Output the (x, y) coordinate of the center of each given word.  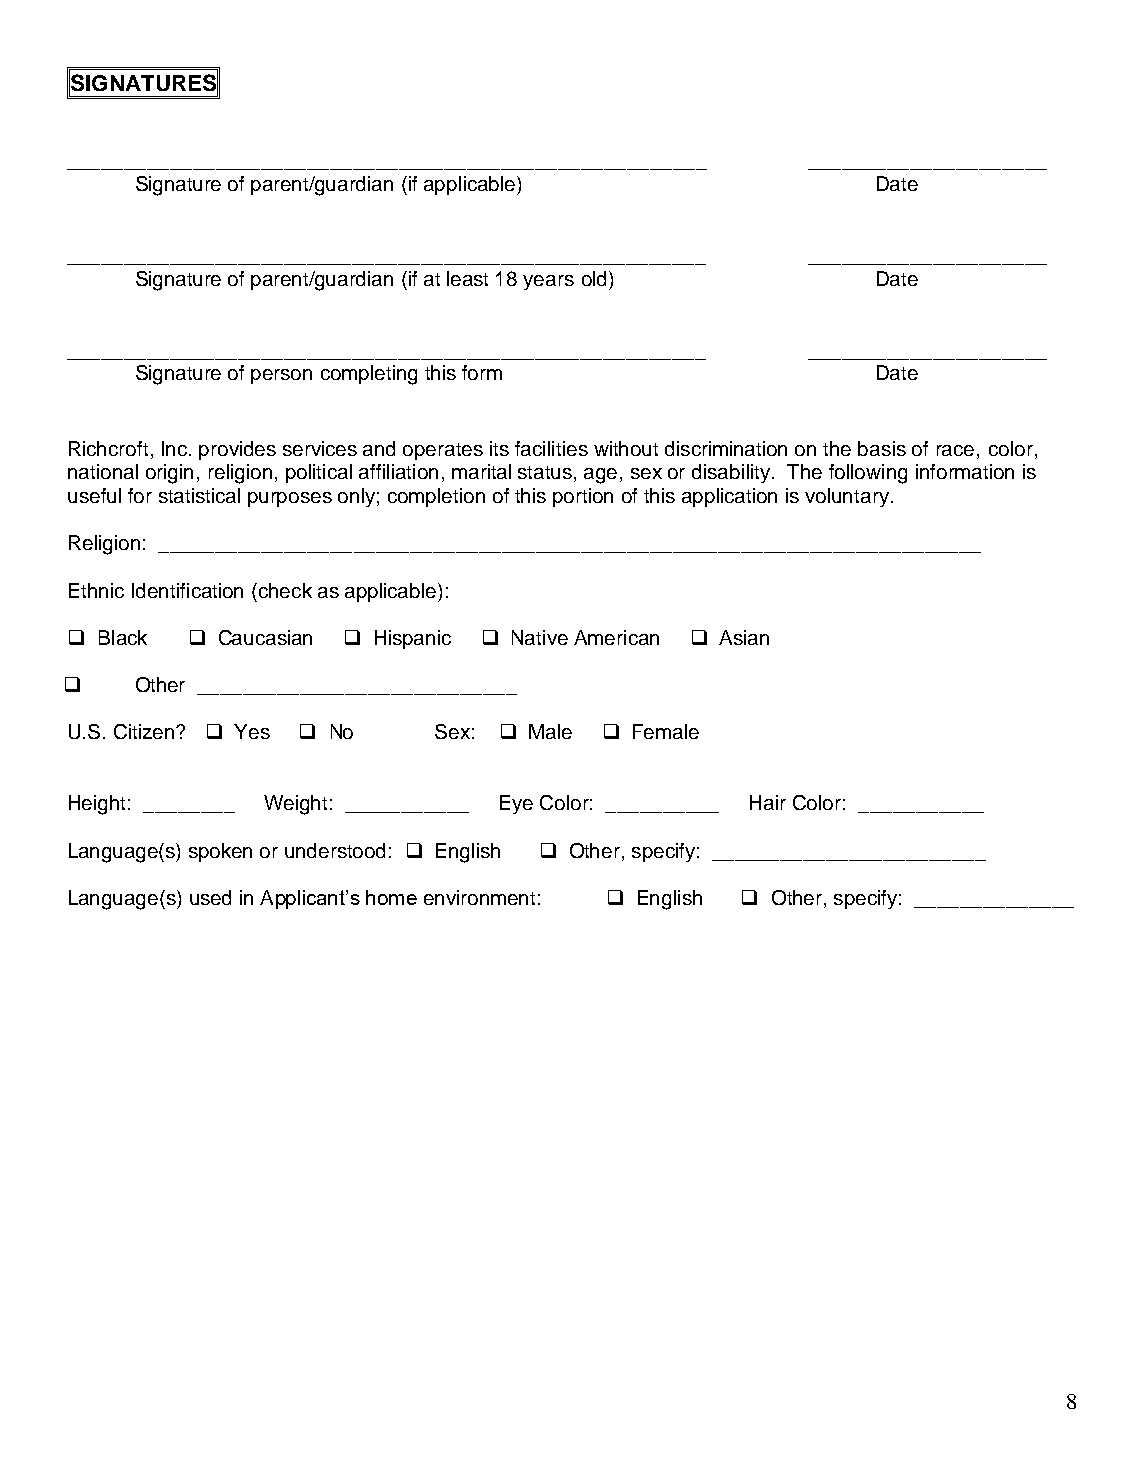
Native (540, 637)
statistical (199, 495)
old (594, 278)
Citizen (145, 731)
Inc (176, 448)
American (616, 637)
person (281, 376)
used (210, 897)
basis (882, 448)
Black (123, 637)
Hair (768, 802)
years (548, 282)
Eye (516, 804)
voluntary (848, 497)
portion (583, 497)
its (499, 448)
